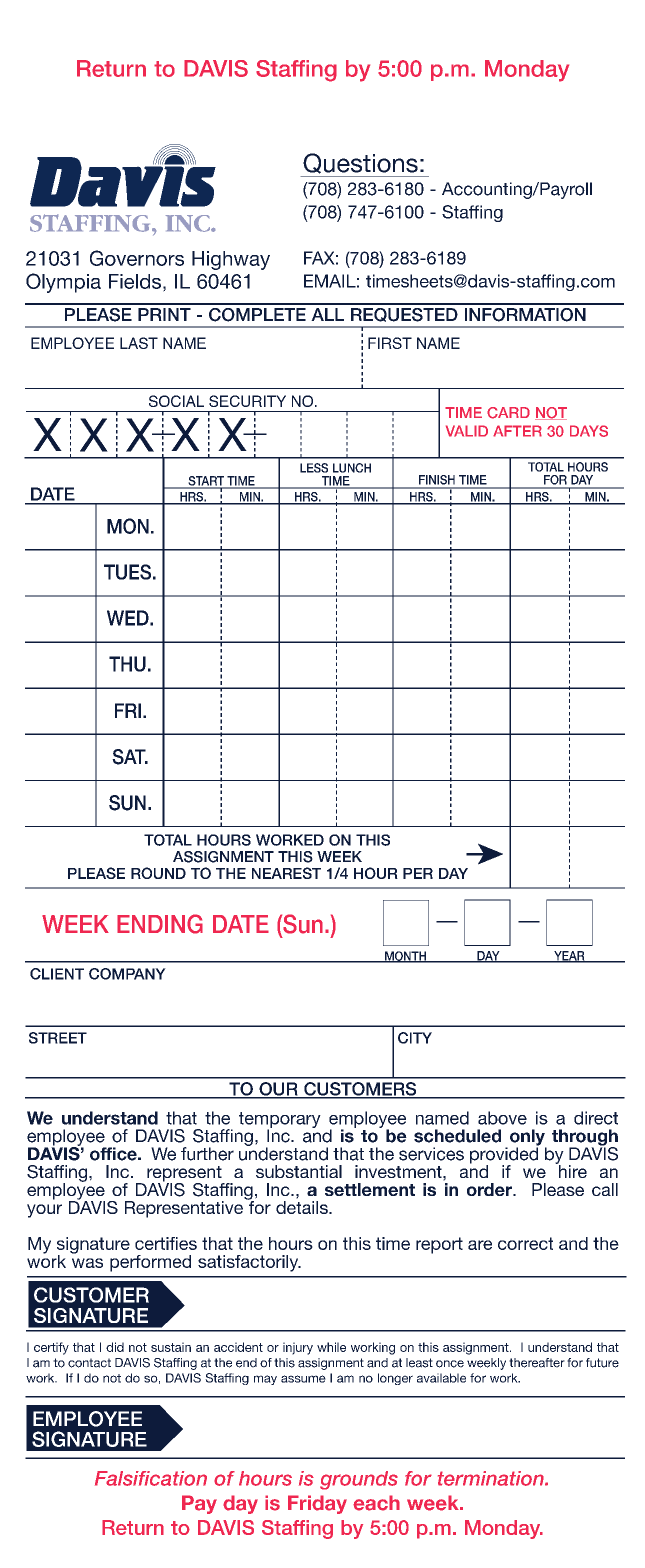  What do you see at coordinates (360, 163) in the document?
I see `Questions` at bounding box center [360, 163].
